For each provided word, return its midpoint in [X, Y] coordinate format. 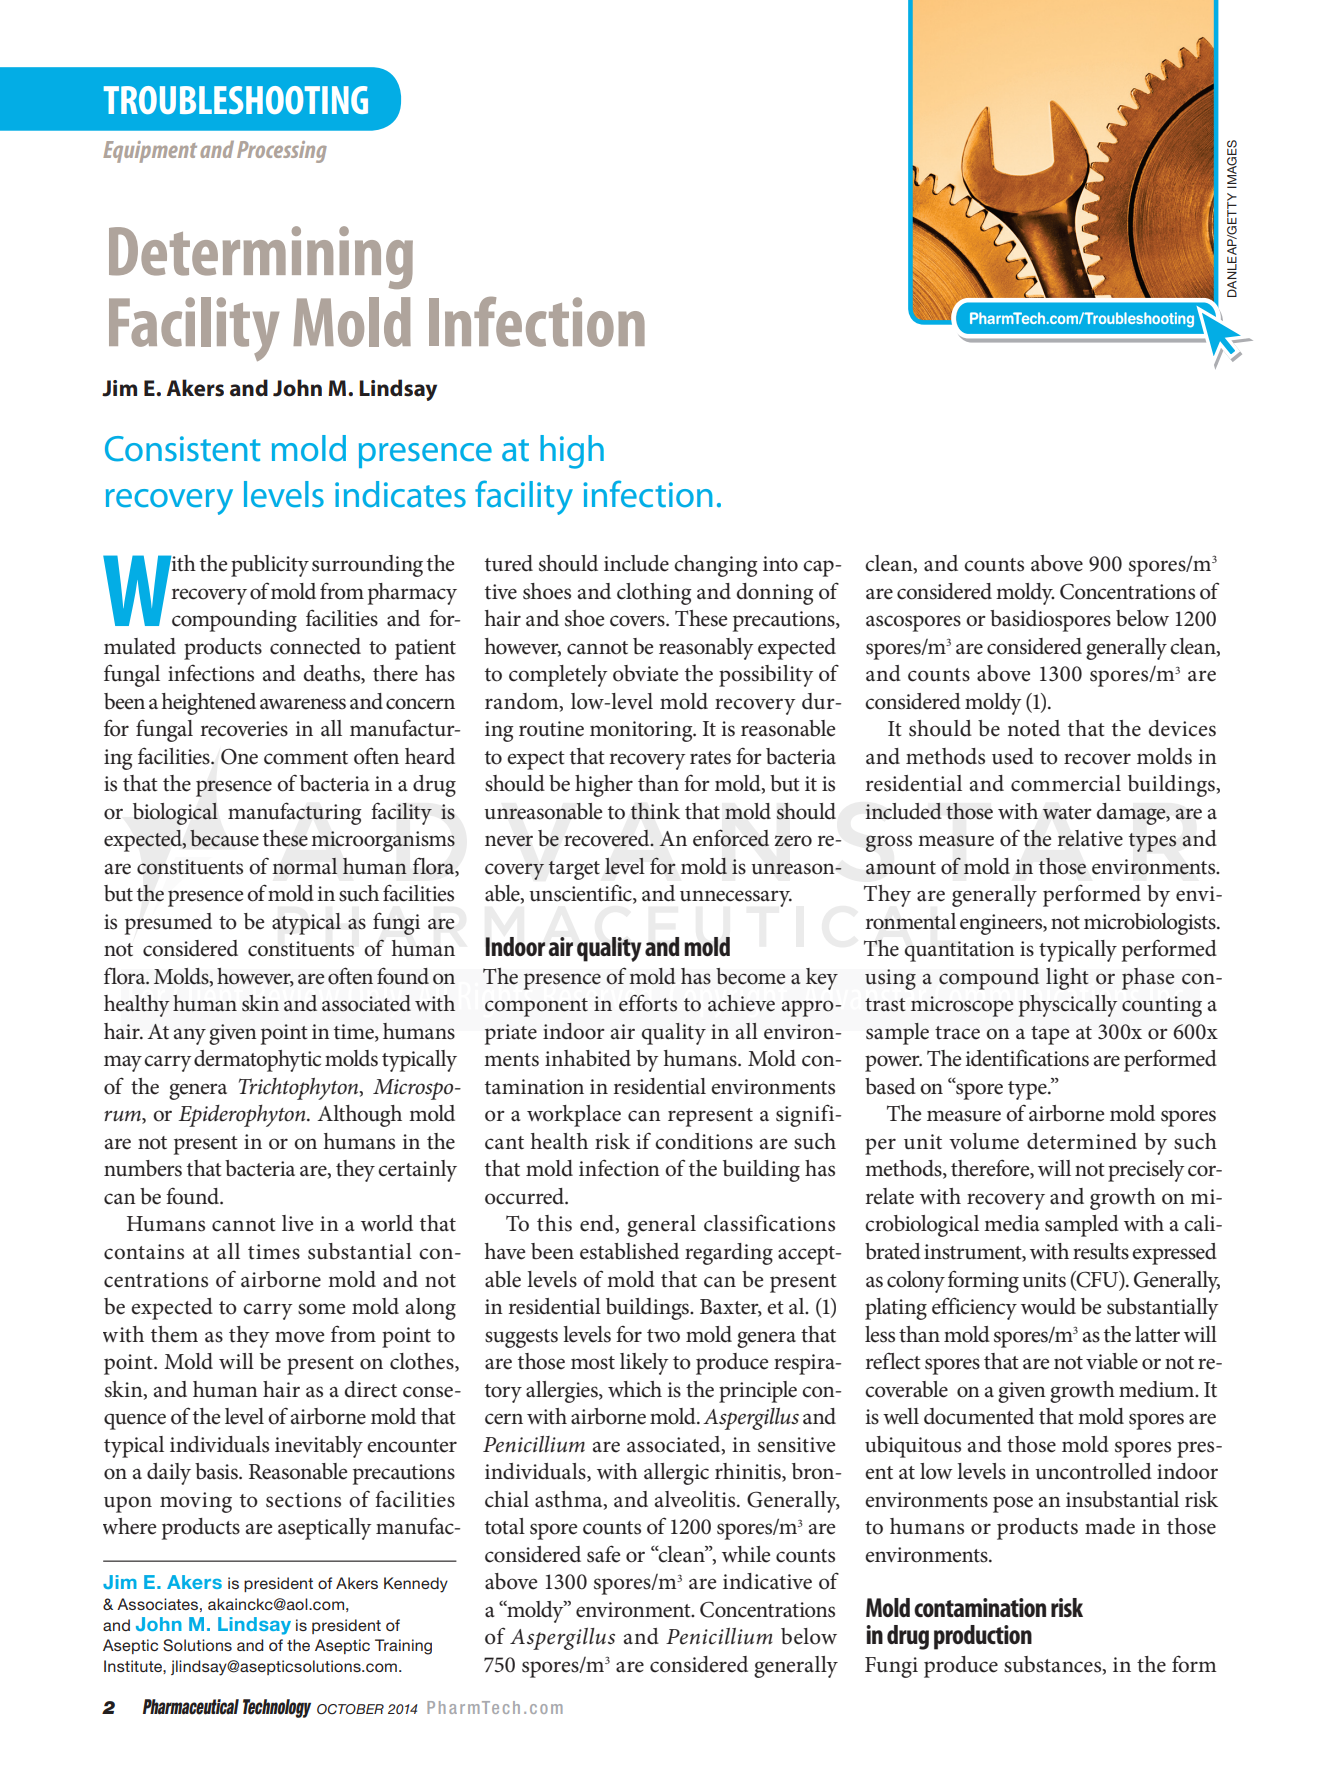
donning [775, 594]
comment [306, 758]
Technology [277, 1708]
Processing [282, 152]
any [190, 1036]
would [1048, 1306]
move [299, 1337]
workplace [574, 1116]
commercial [1066, 783]
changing [716, 566]
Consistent [183, 449]
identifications [1027, 1058]
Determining [261, 257]
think [655, 811]
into [780, 564]
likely [644, 1364]
